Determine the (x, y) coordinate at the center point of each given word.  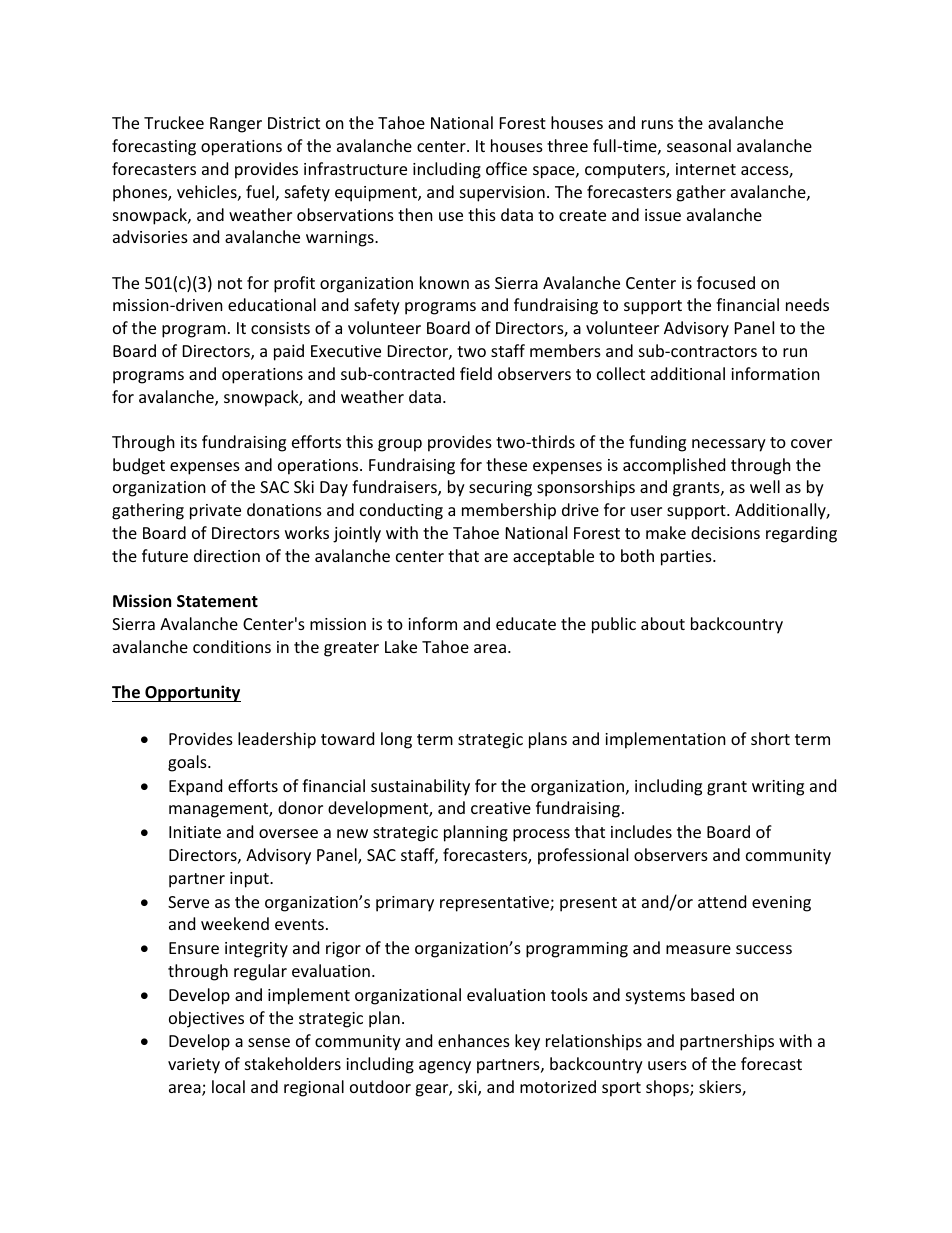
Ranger (236, 125)
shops (668, 1088)
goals (188, 763)
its (189, 442)
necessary (729, 445)
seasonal (699, 145)
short (770, 738)
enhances (474, 1040)
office (506, 168)
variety (194, 1066)
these (506, 464)
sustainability (420, 787)
